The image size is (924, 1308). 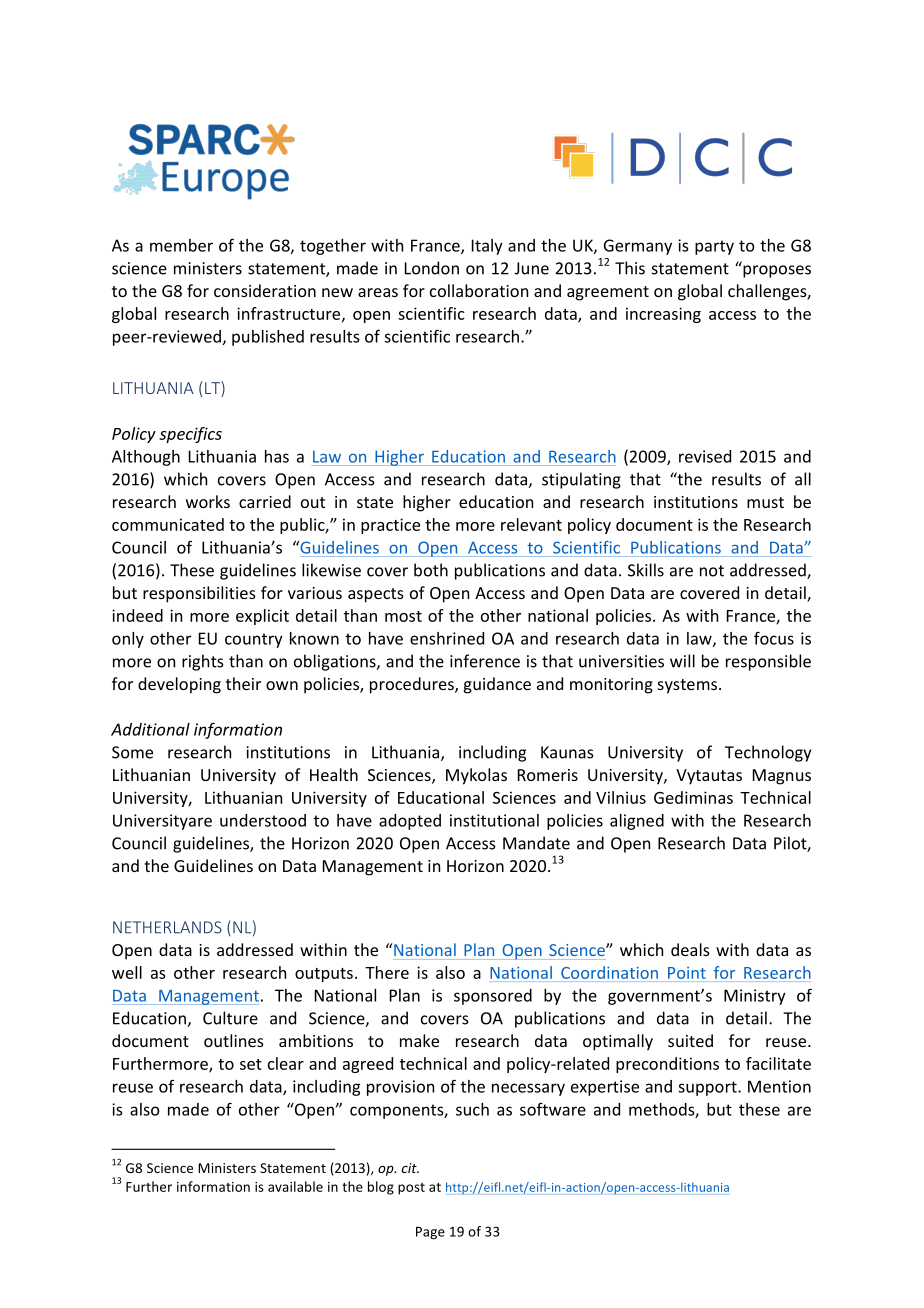 I want to click on party, so click(x=714, y=247).
